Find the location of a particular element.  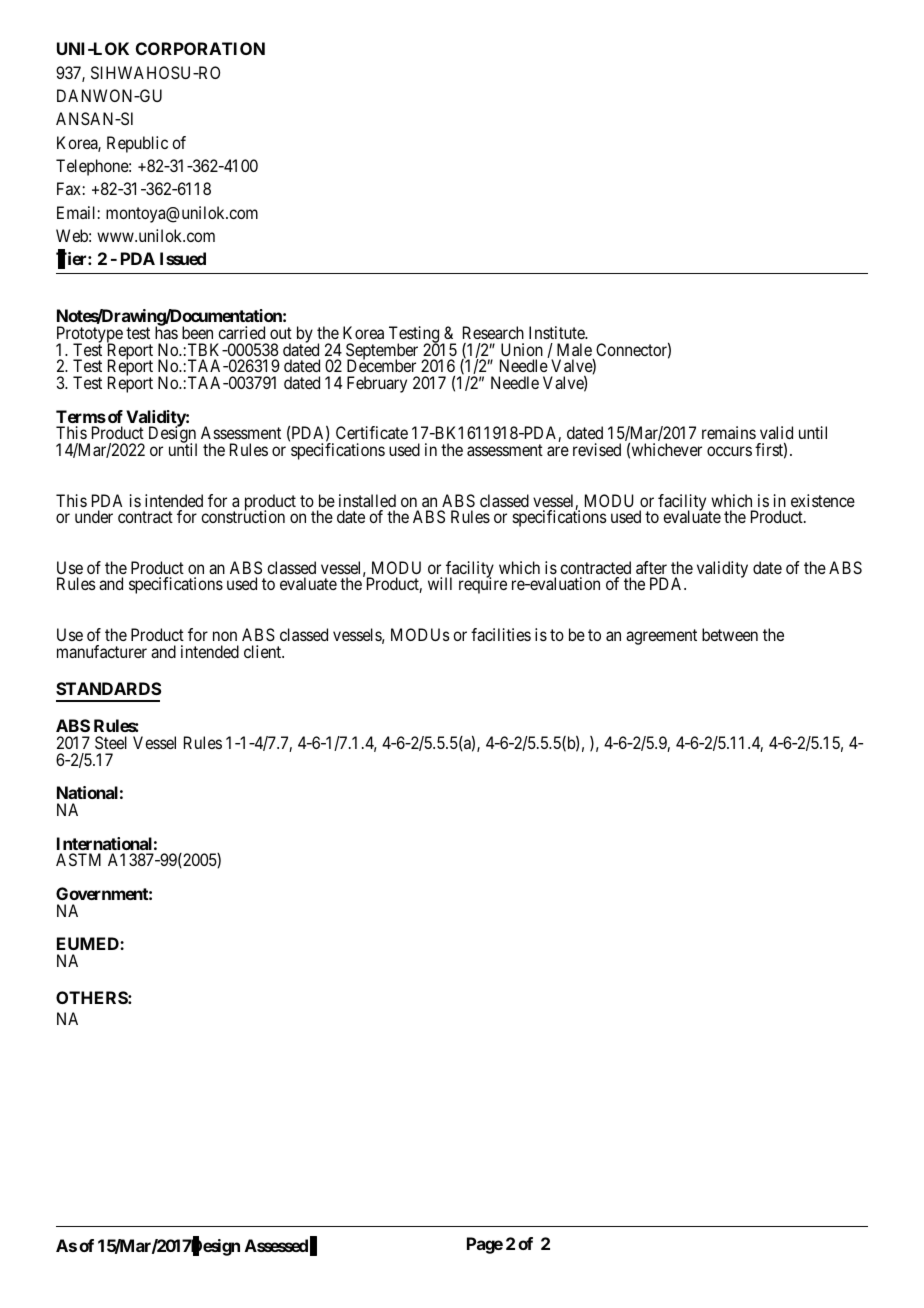

has is located at coordinates (166, 332).
